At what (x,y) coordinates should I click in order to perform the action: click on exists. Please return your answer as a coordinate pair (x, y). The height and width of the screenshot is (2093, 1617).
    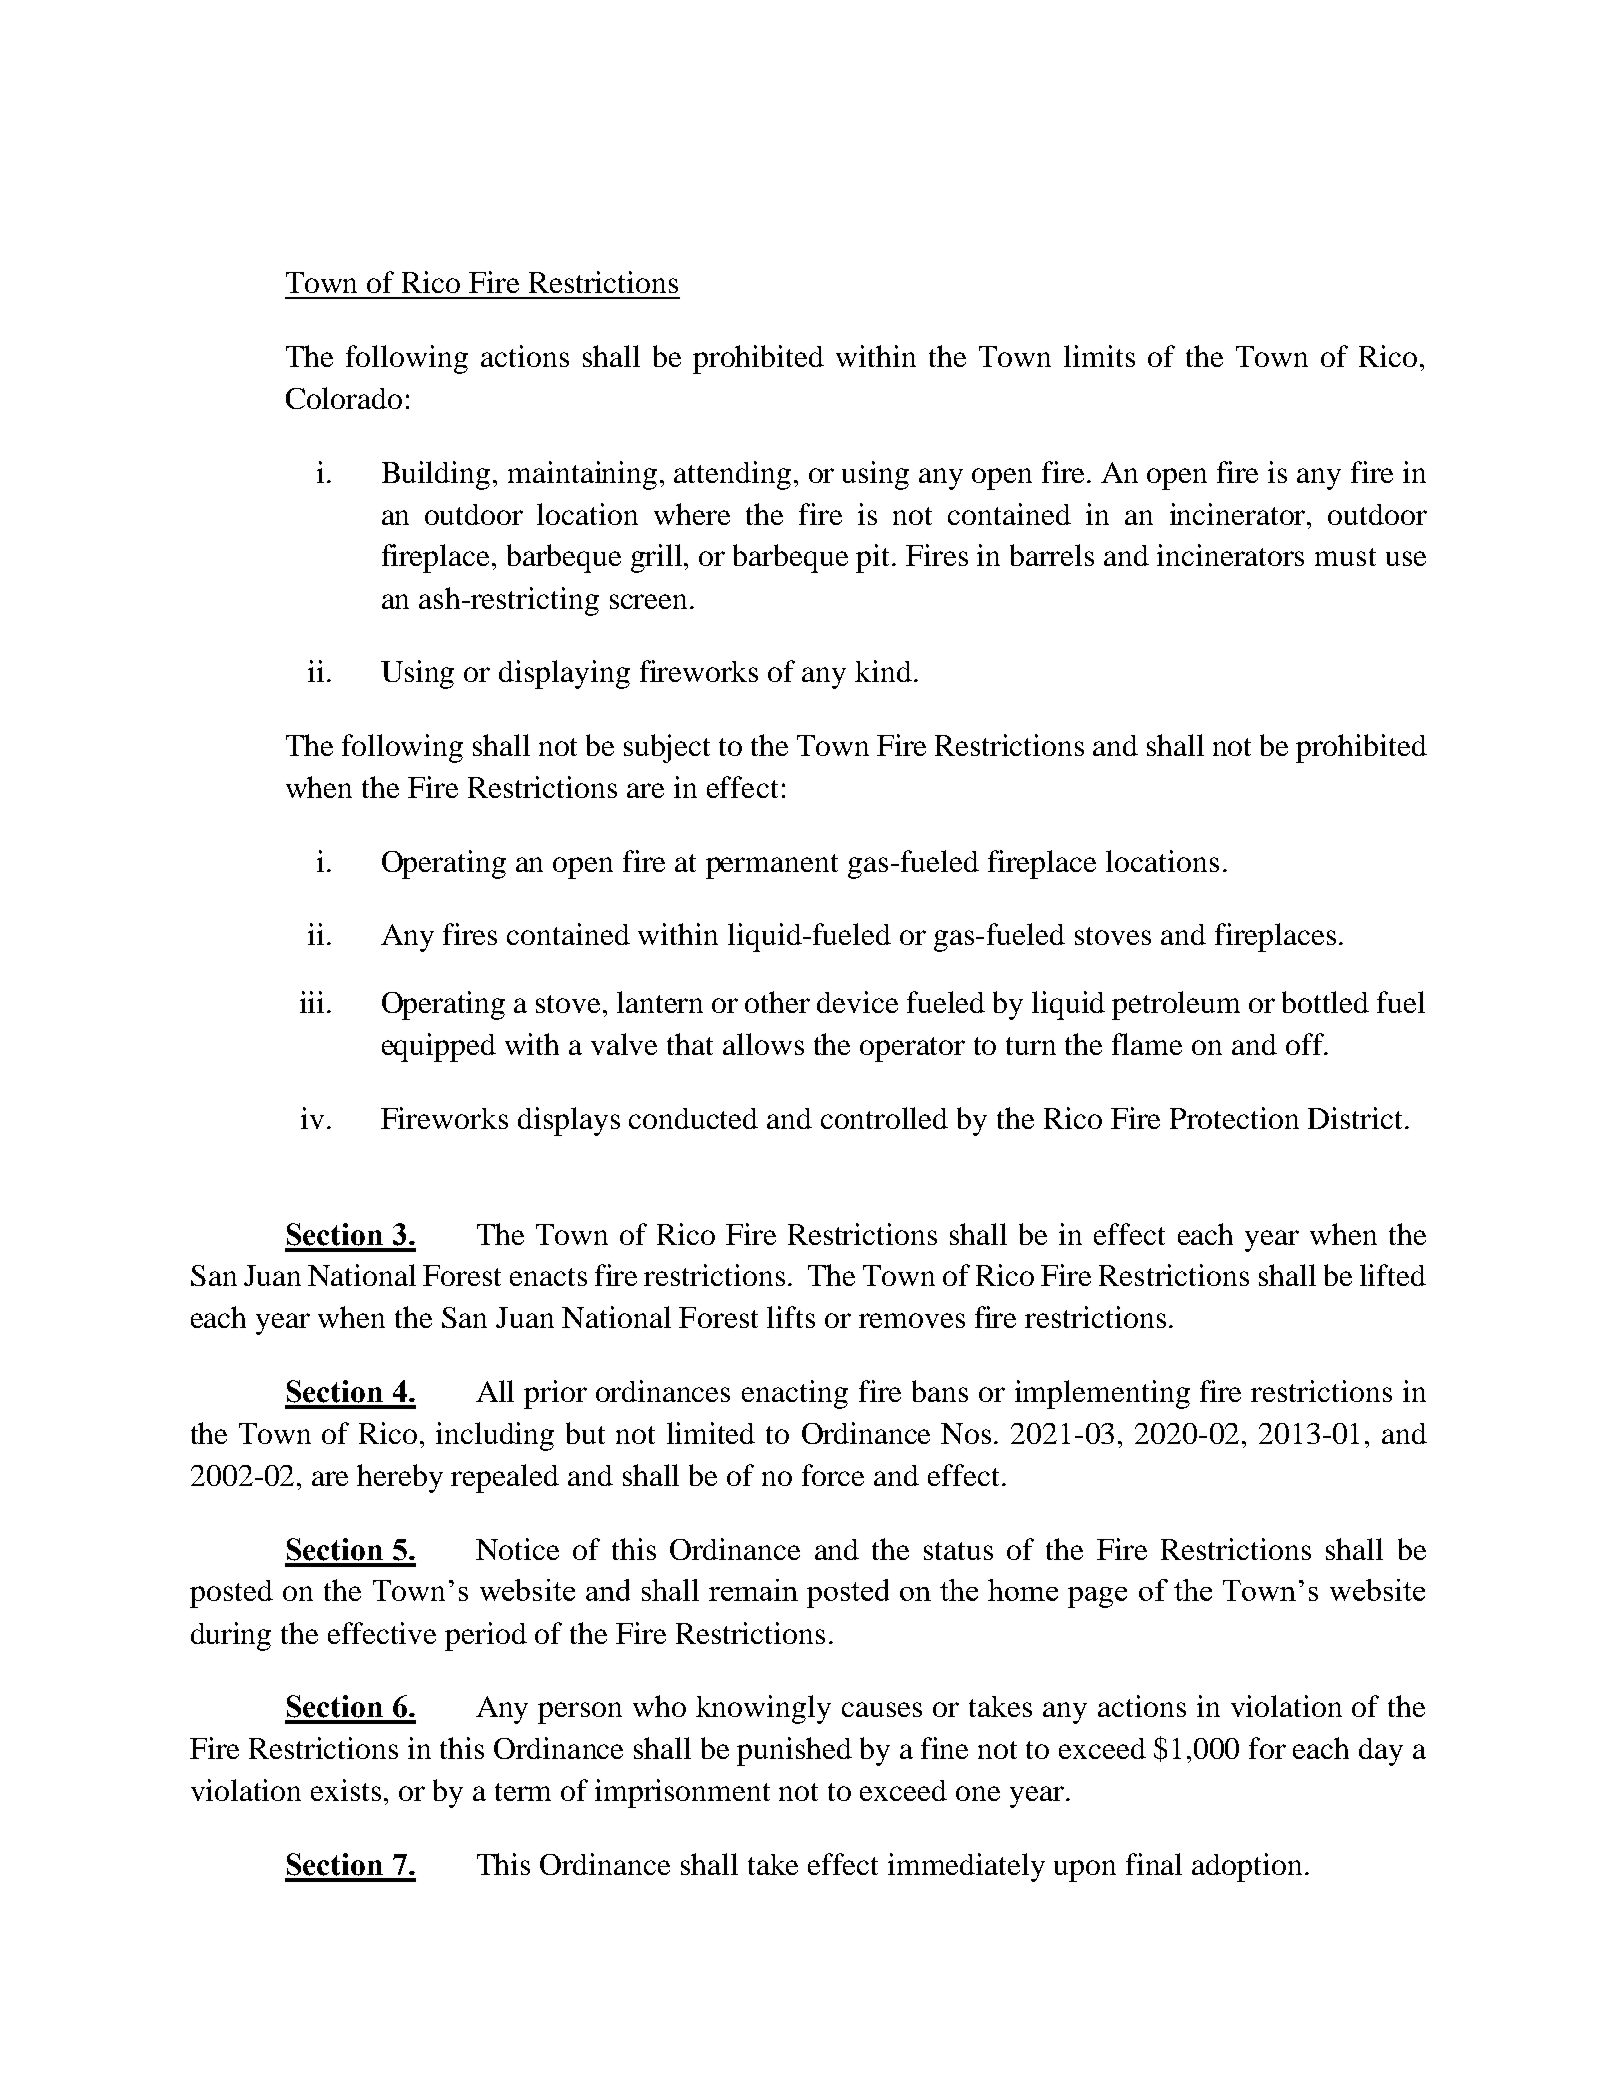
    Looking at the image, I should click on (346, 1790).
